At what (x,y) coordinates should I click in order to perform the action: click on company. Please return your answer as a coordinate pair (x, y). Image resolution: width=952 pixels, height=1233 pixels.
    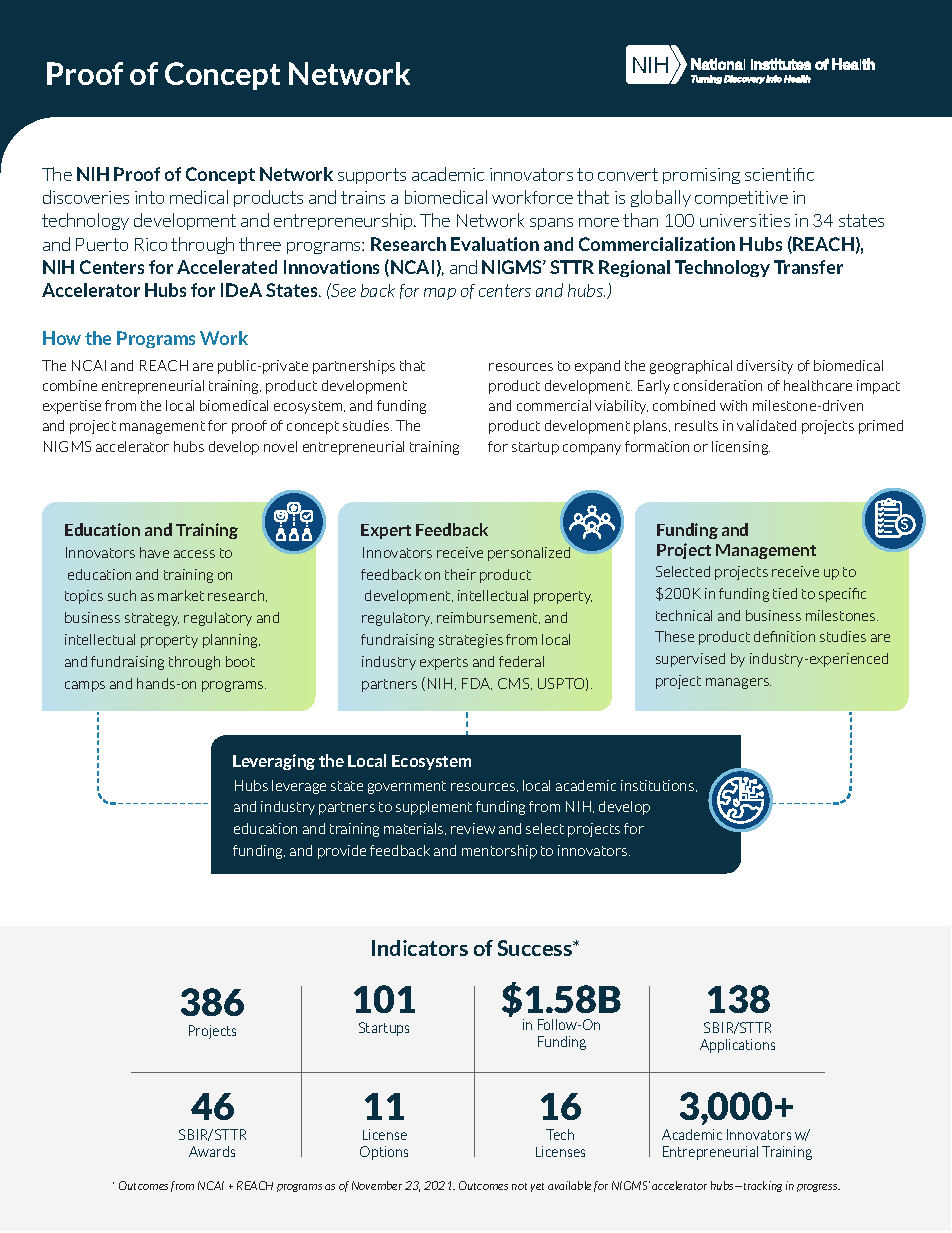
    Looking at the image, I should click on (592, 449).
